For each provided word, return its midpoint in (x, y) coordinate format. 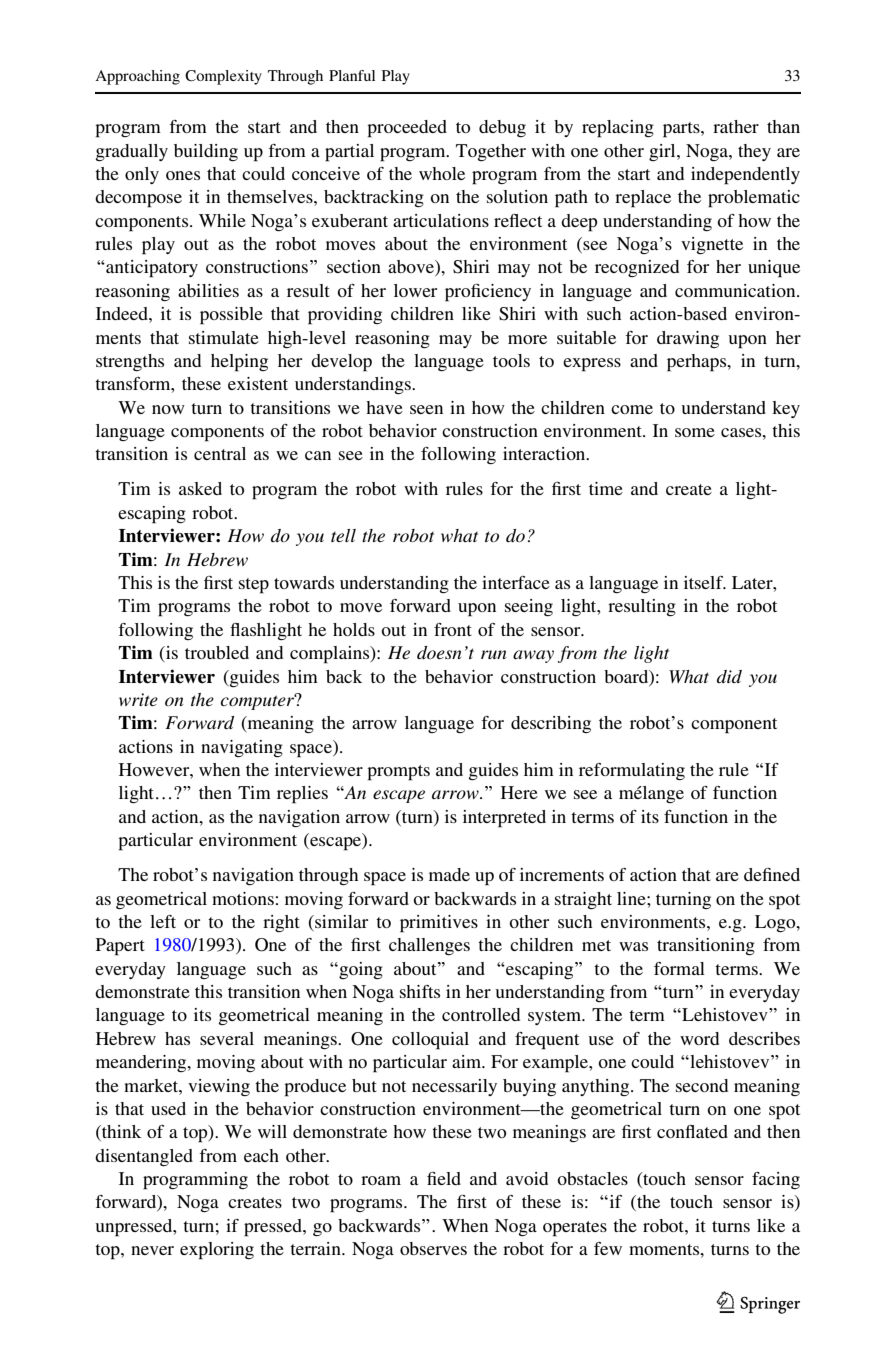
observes (433, 1248)
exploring (217, 1251)
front (453, 629)
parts (682, 130)
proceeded (407, 129)
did (729, 676)
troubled (217, 652)
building (206, 152)
